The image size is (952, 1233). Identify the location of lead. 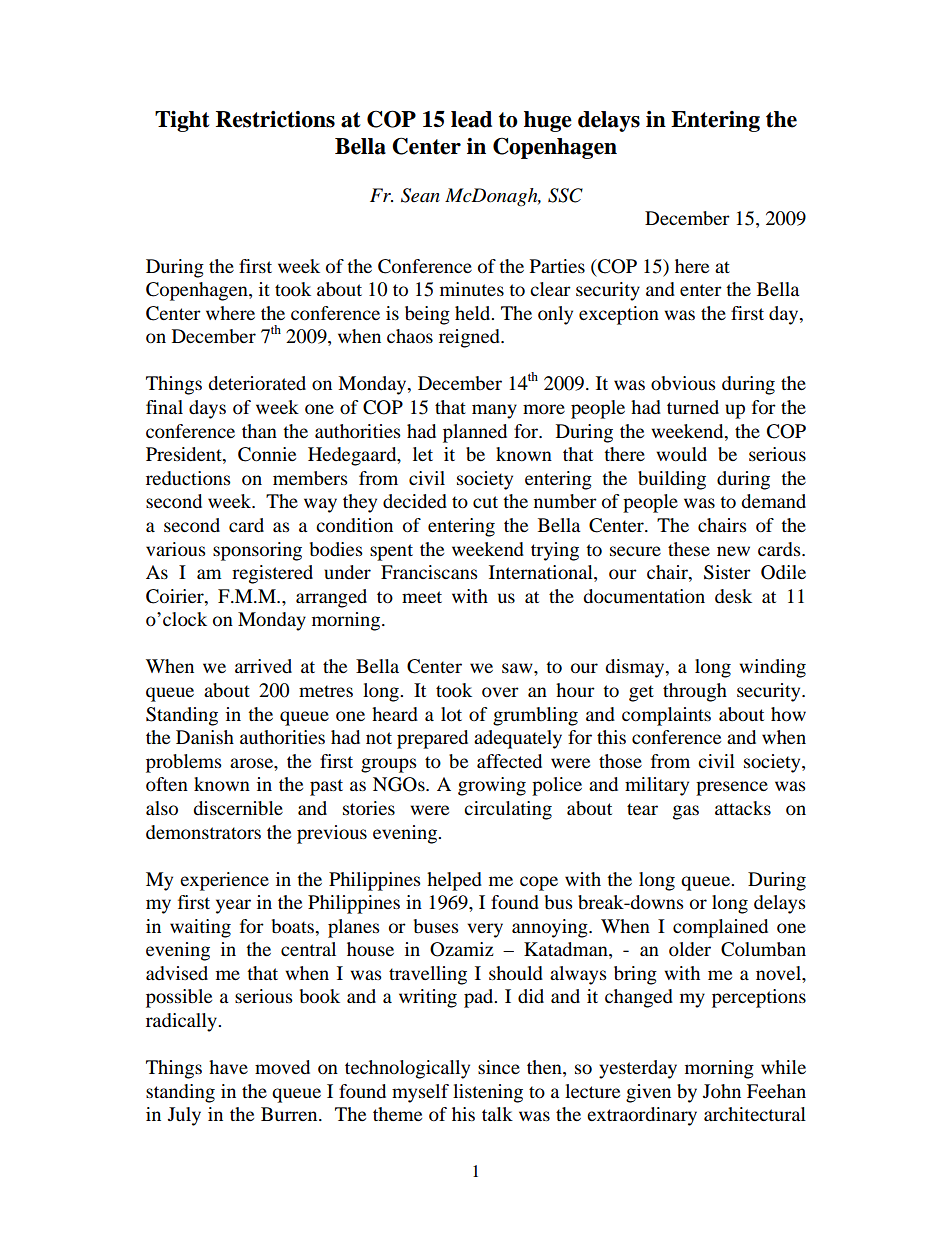
(471, 119).
